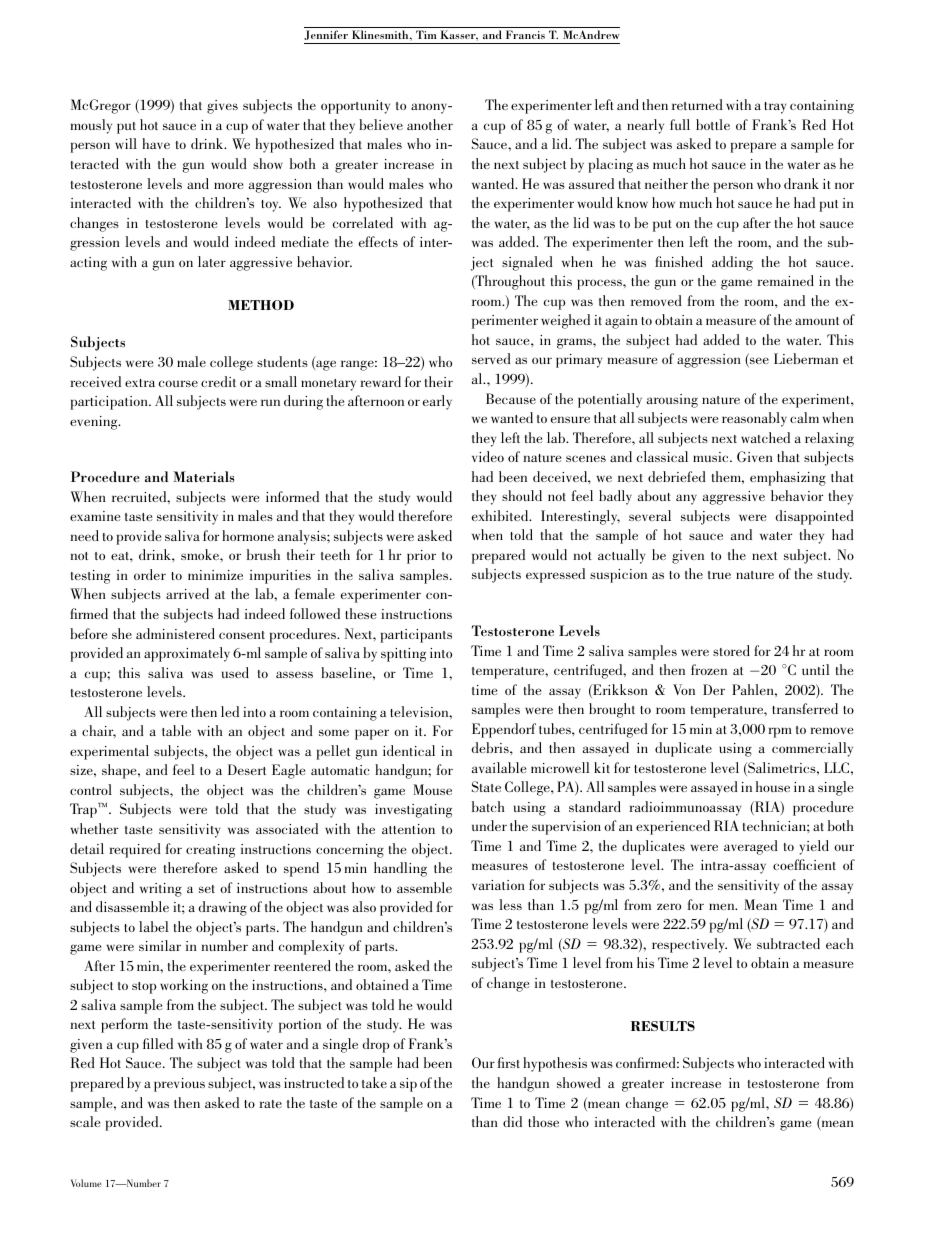  Describe the element at coordinates (179, 1085) in the document. I see `previous` at that location.
